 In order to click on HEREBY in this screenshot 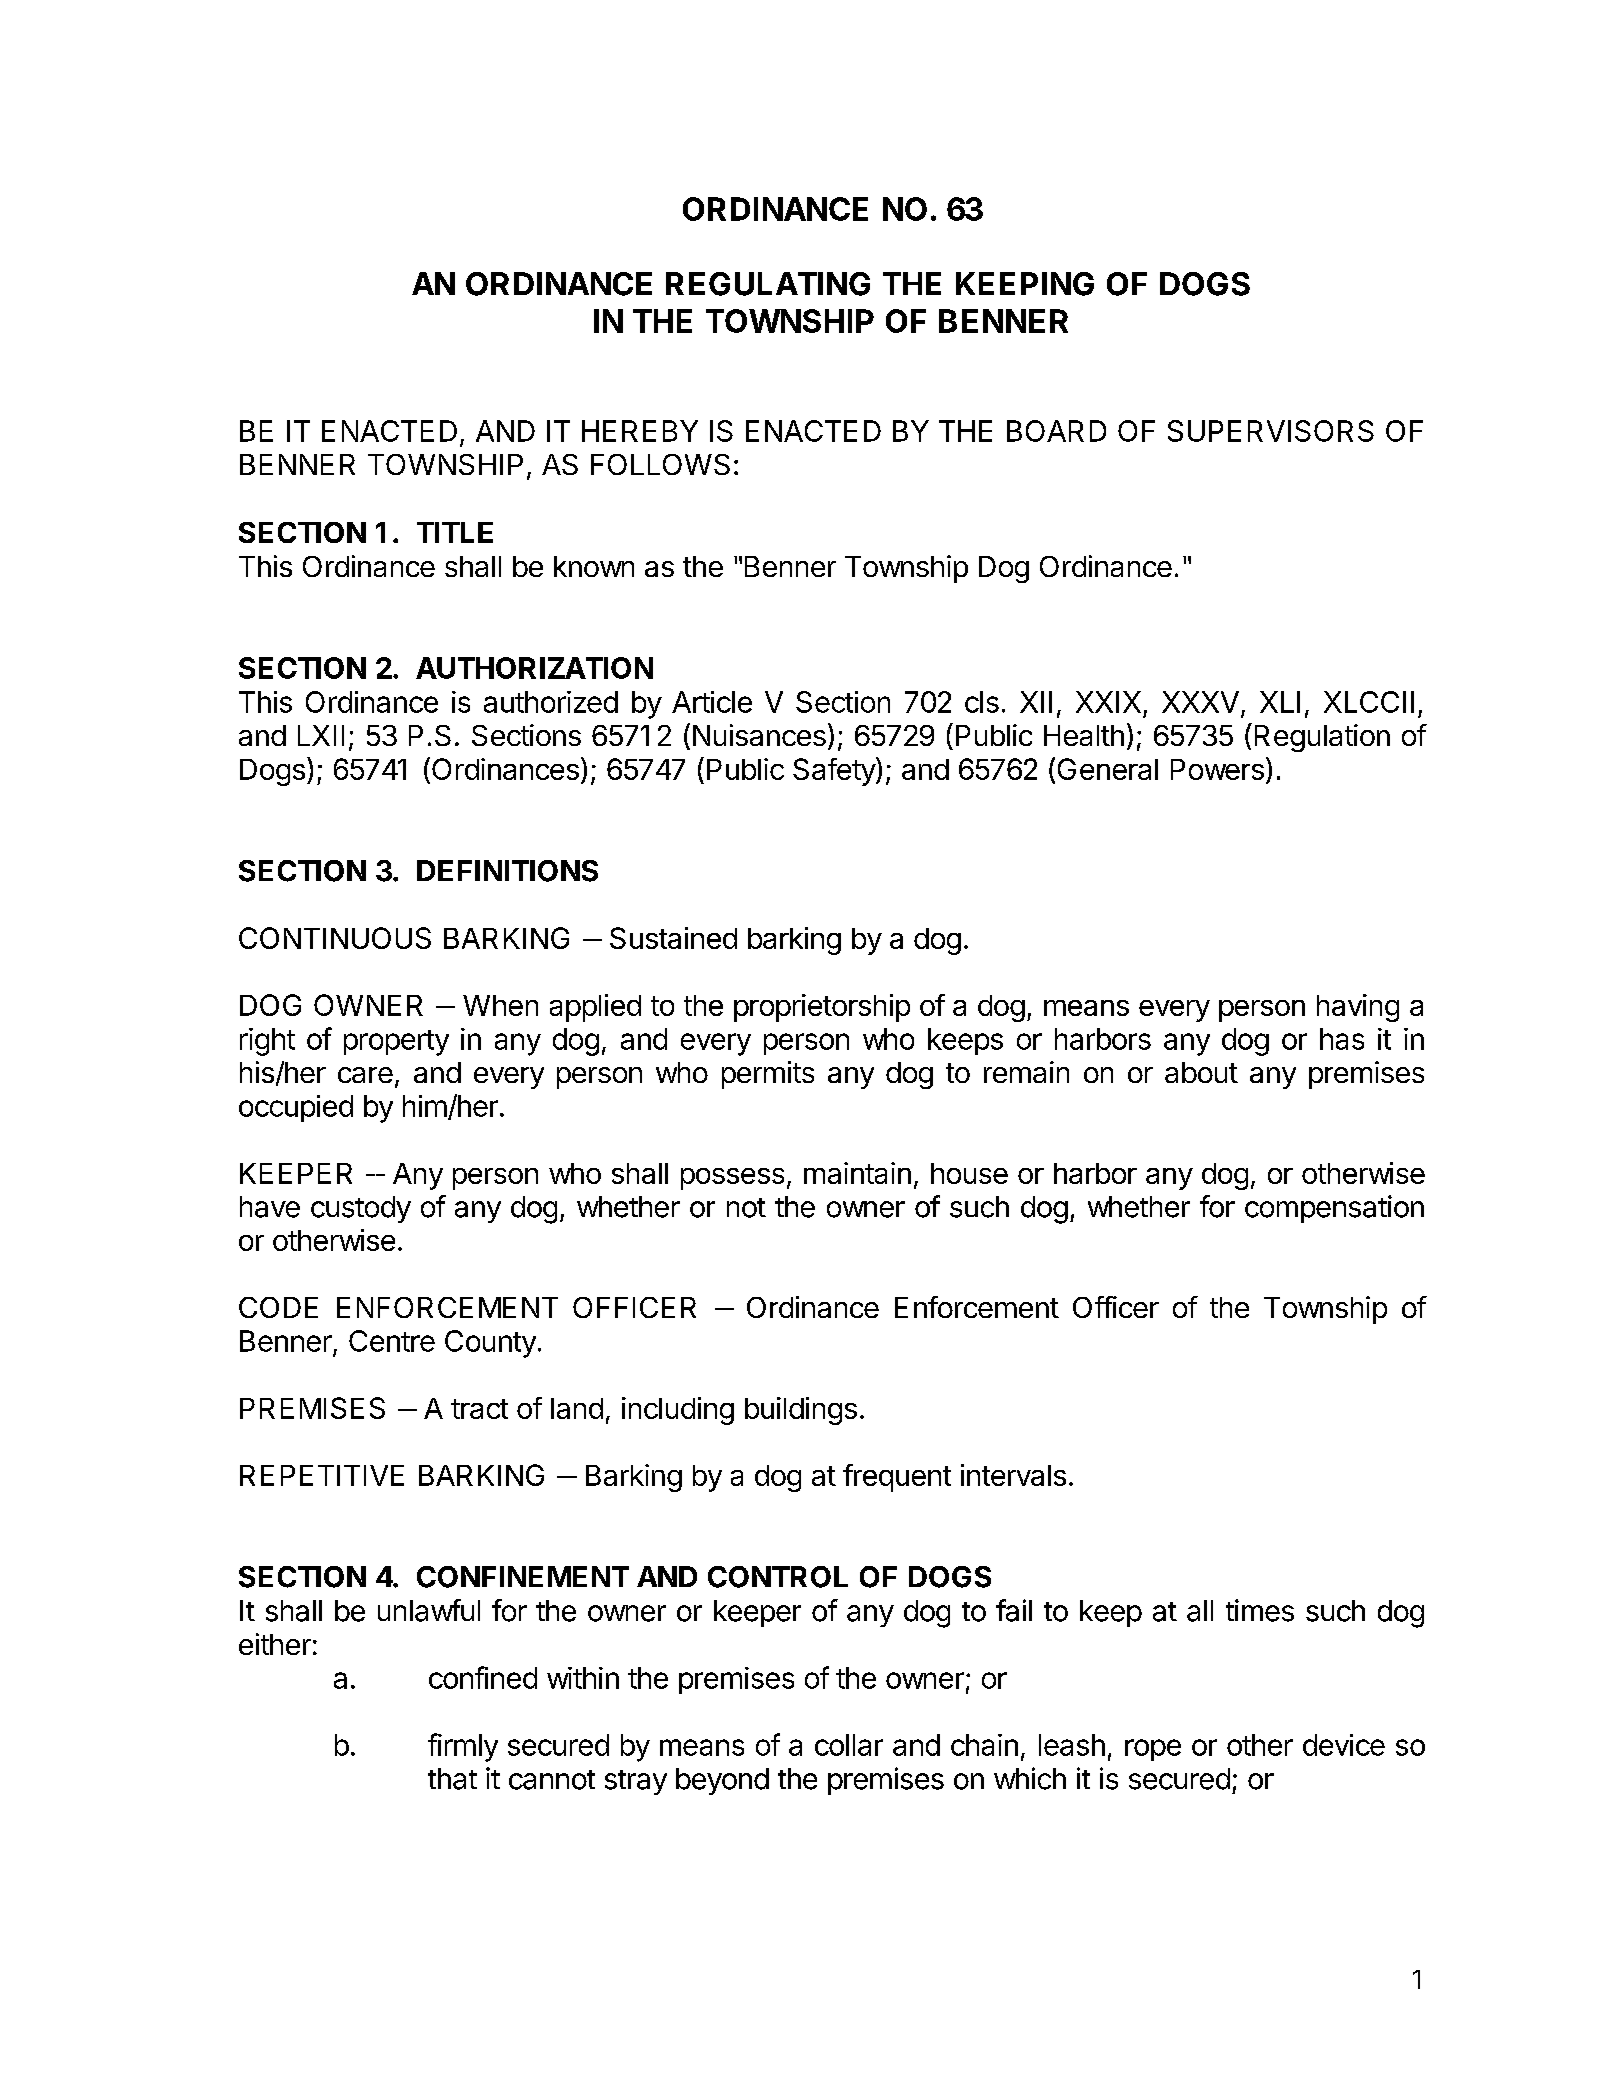, I will do `click(640, 431)`.
